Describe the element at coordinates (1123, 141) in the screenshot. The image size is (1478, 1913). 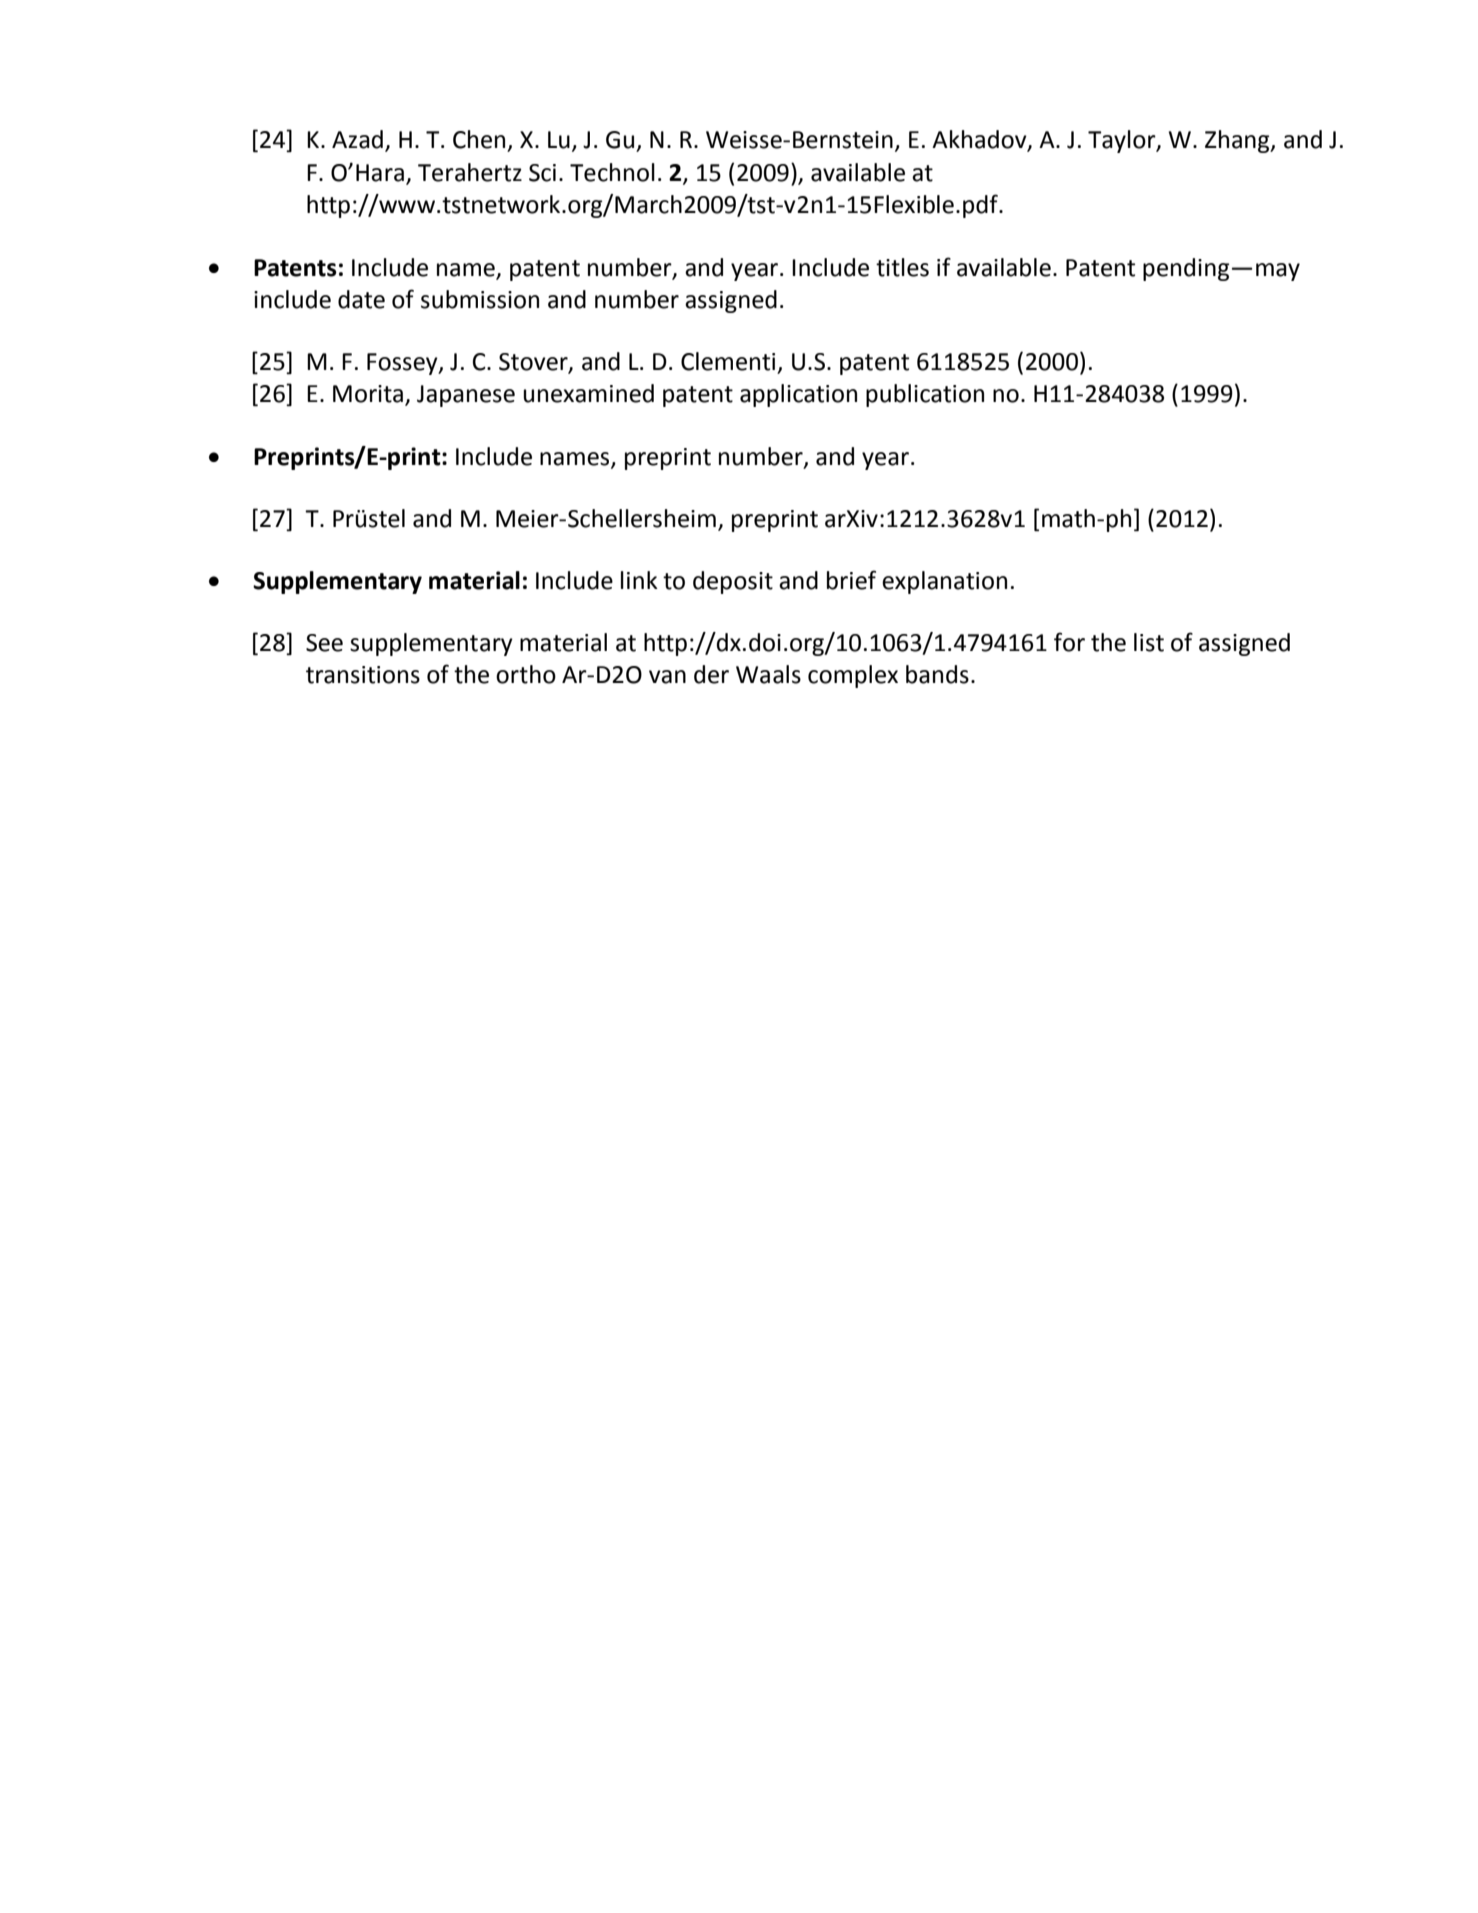
I see `Taylor` at that location.
